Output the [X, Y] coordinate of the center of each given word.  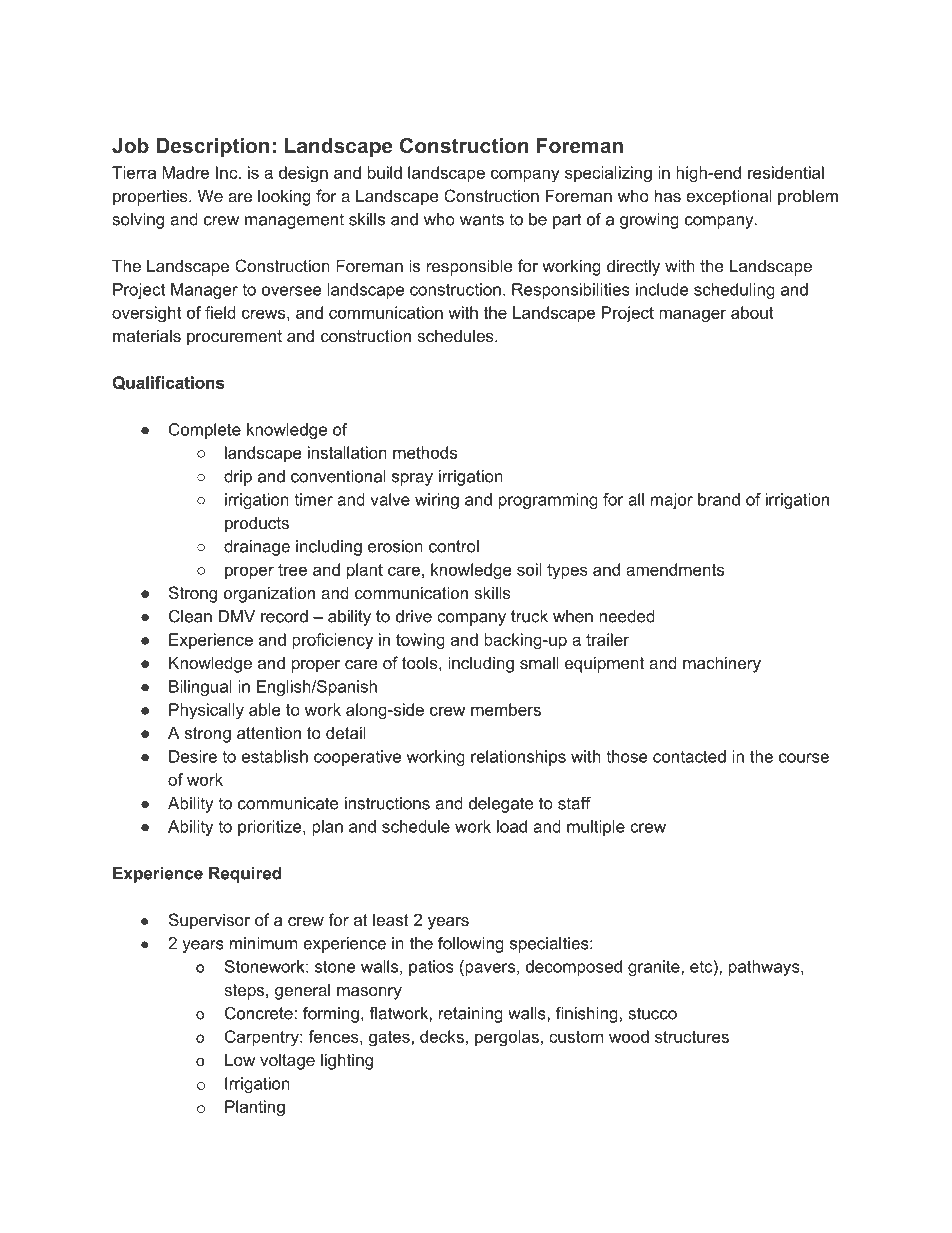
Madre [185, 172]
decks [442, 1036]
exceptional [729, 197]
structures [692, 1037]
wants [482, 219]
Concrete [259, 1013]
